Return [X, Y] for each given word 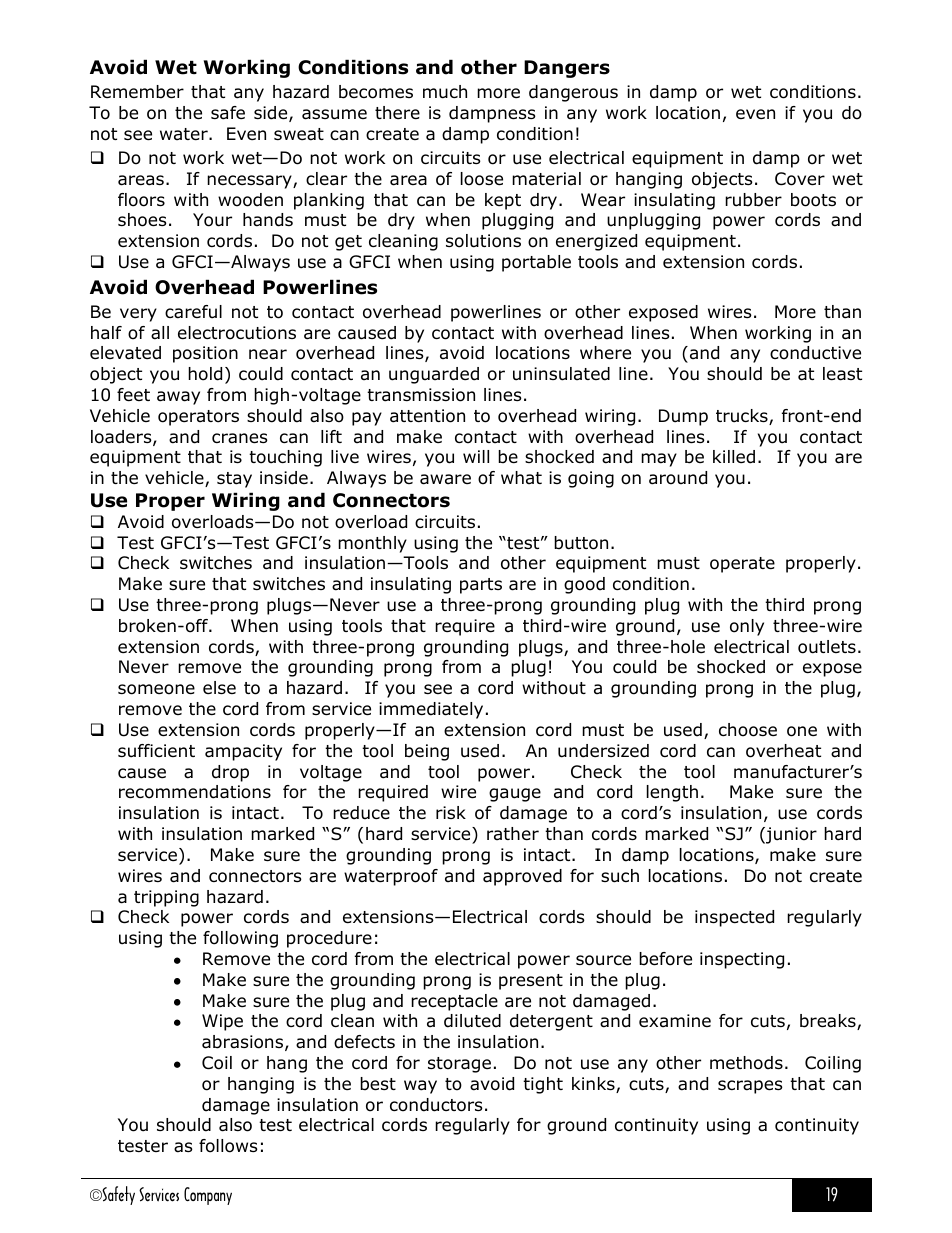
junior [790, 835]
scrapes [750, 1087]
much [445, 92]
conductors [436, 1105]
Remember [137, 92]
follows [228, 1146]
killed [734, 457]
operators [198, 418]
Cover [800, 179]
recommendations [195, 792]
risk [451, 812]
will [476, 456]
